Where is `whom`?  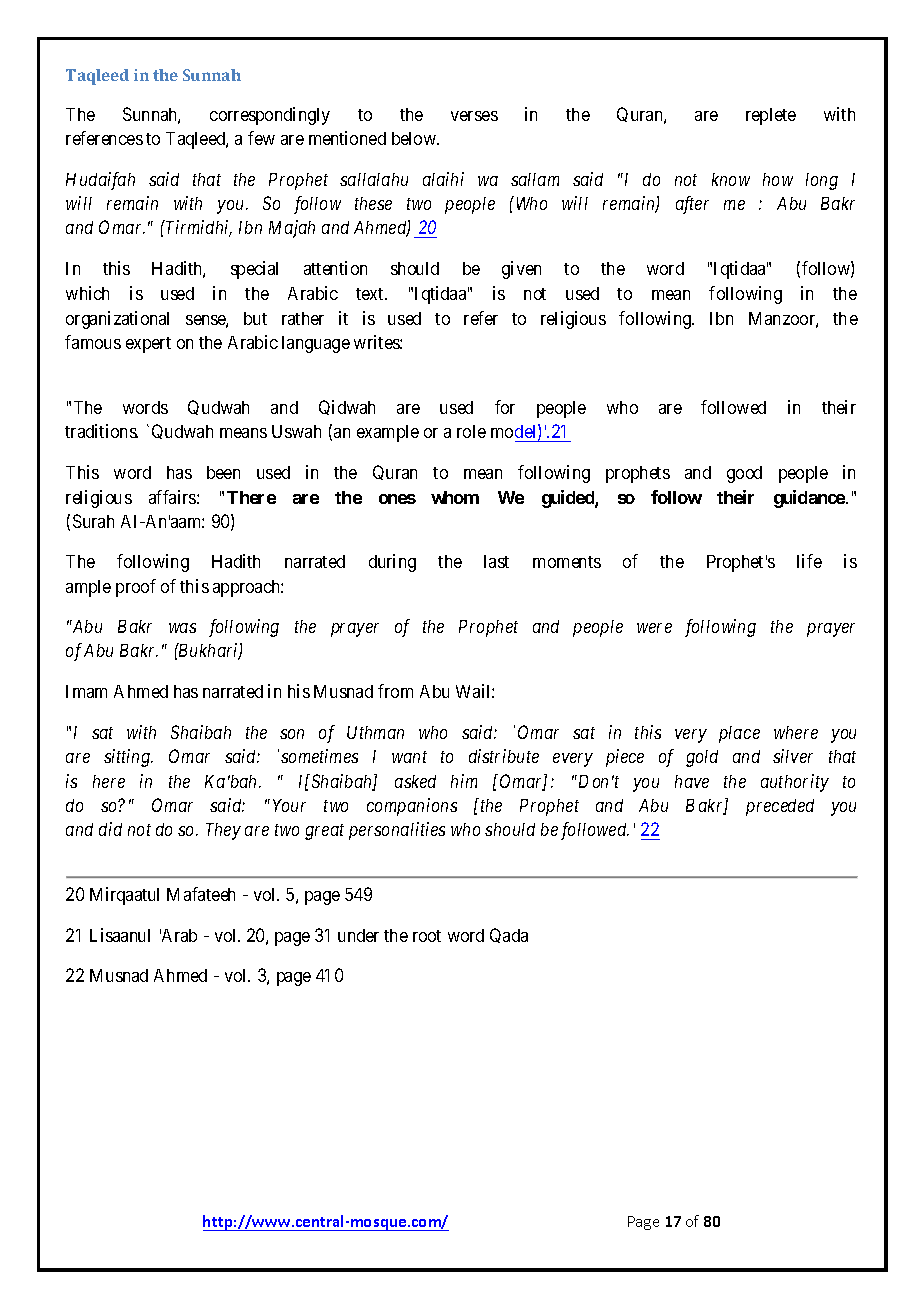
whom is located at coordinates (455, 497).
